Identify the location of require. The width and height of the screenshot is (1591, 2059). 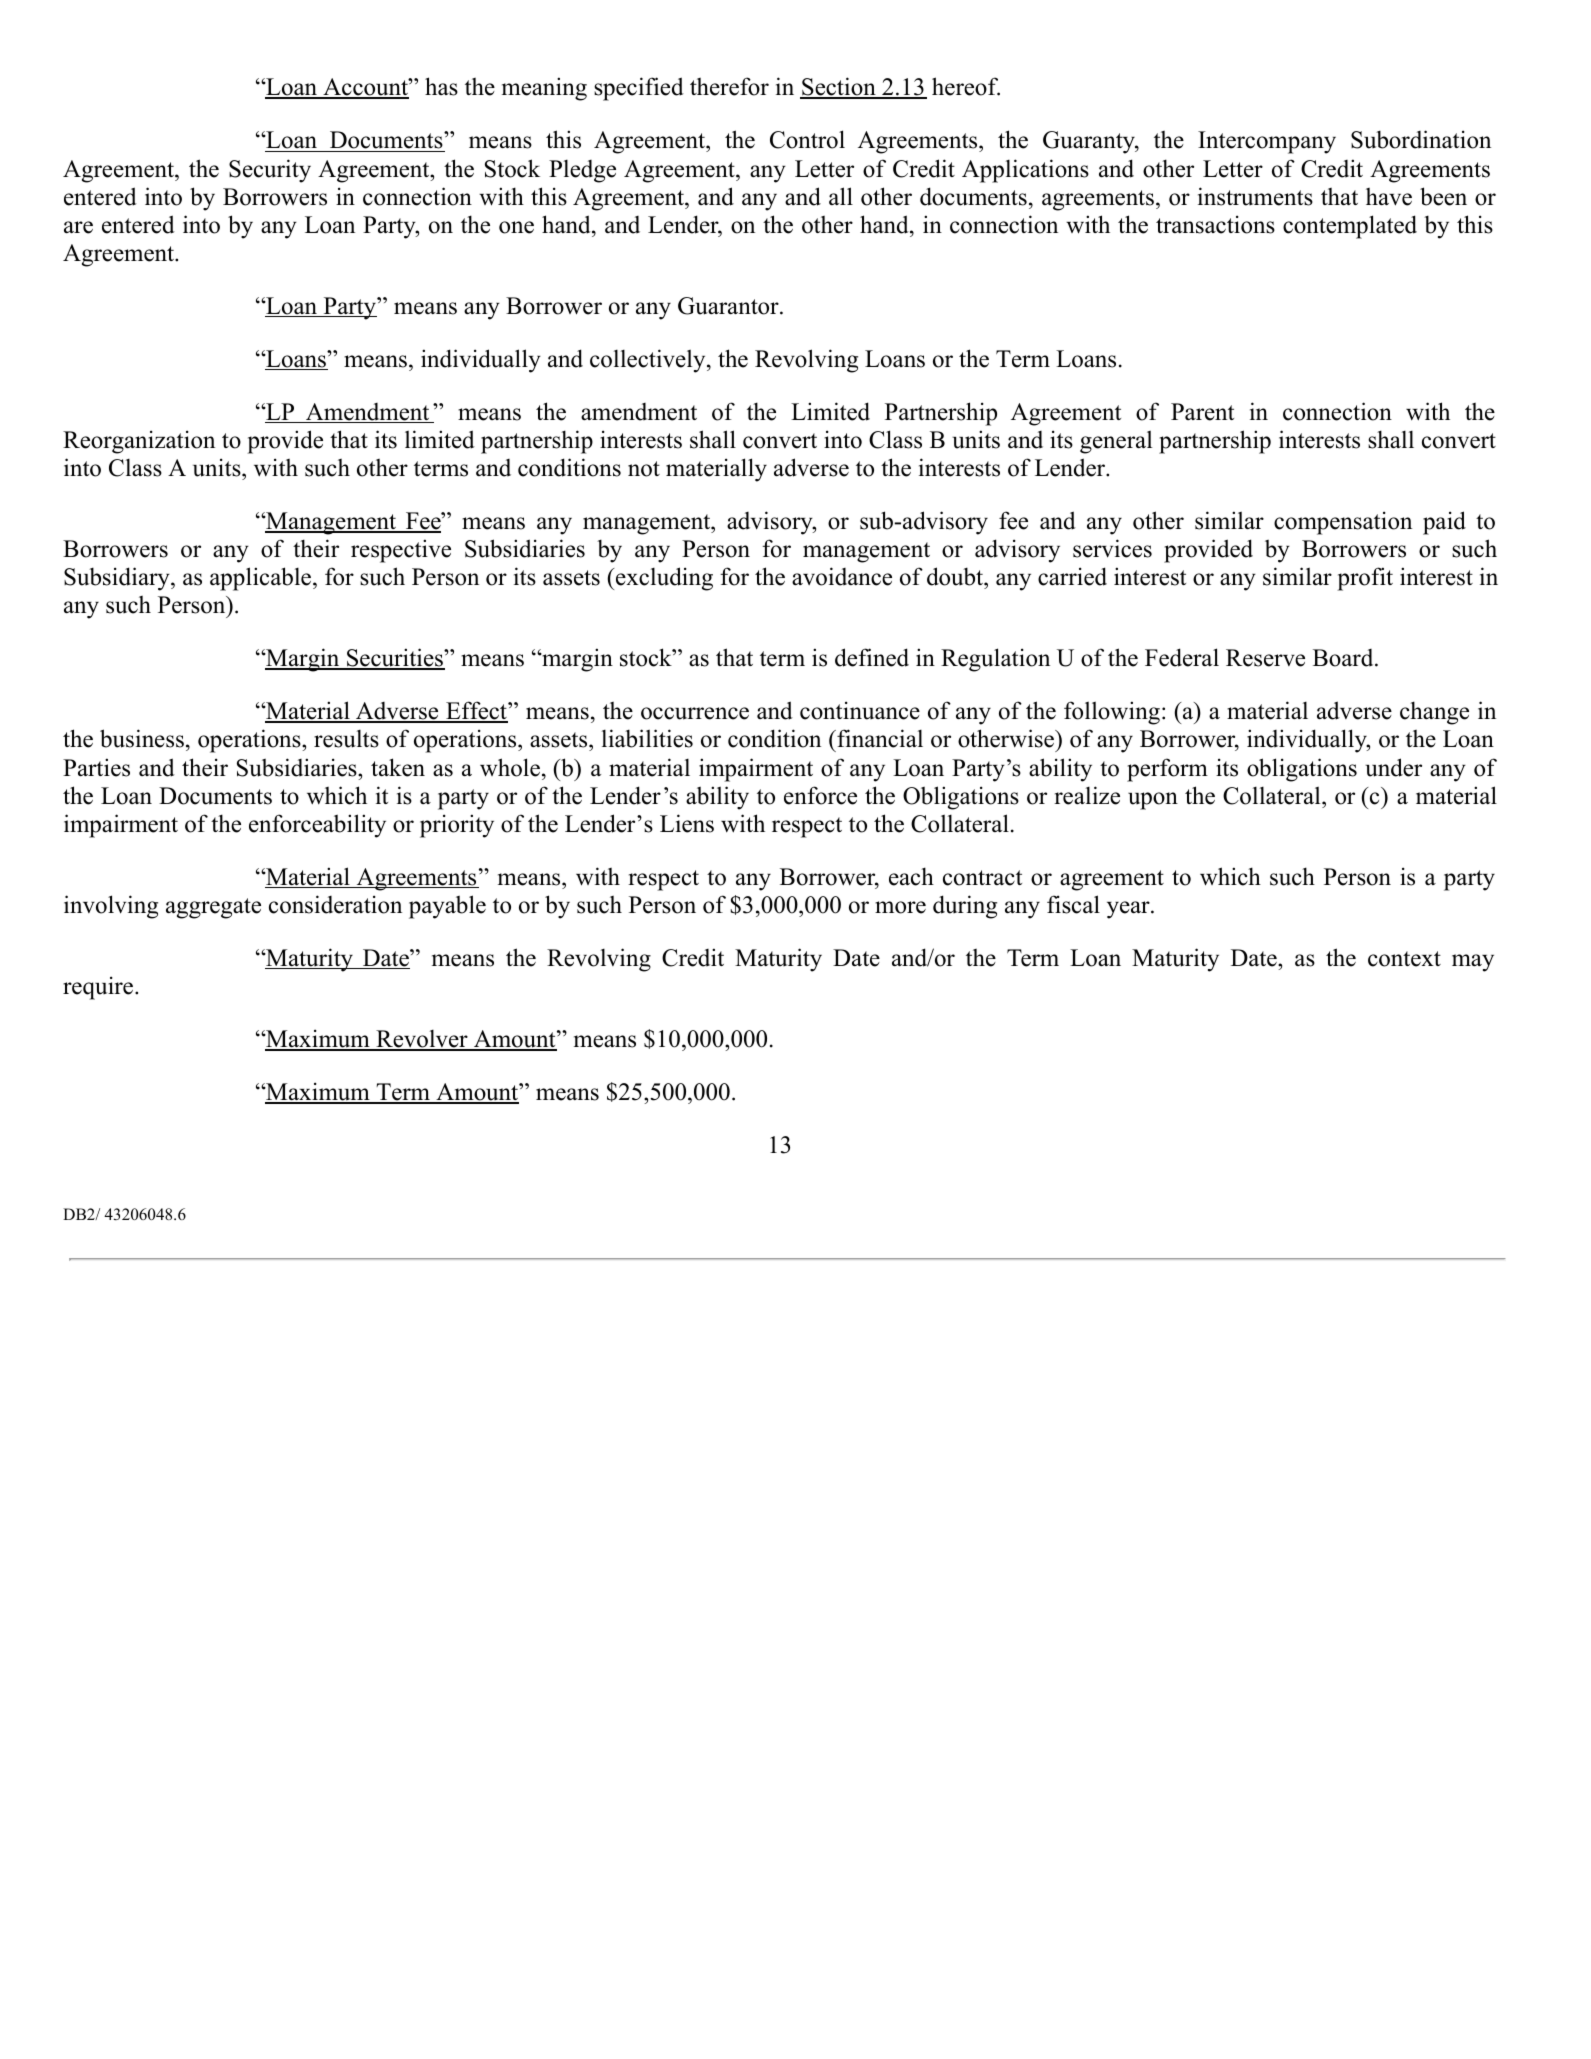
(99, 988).
